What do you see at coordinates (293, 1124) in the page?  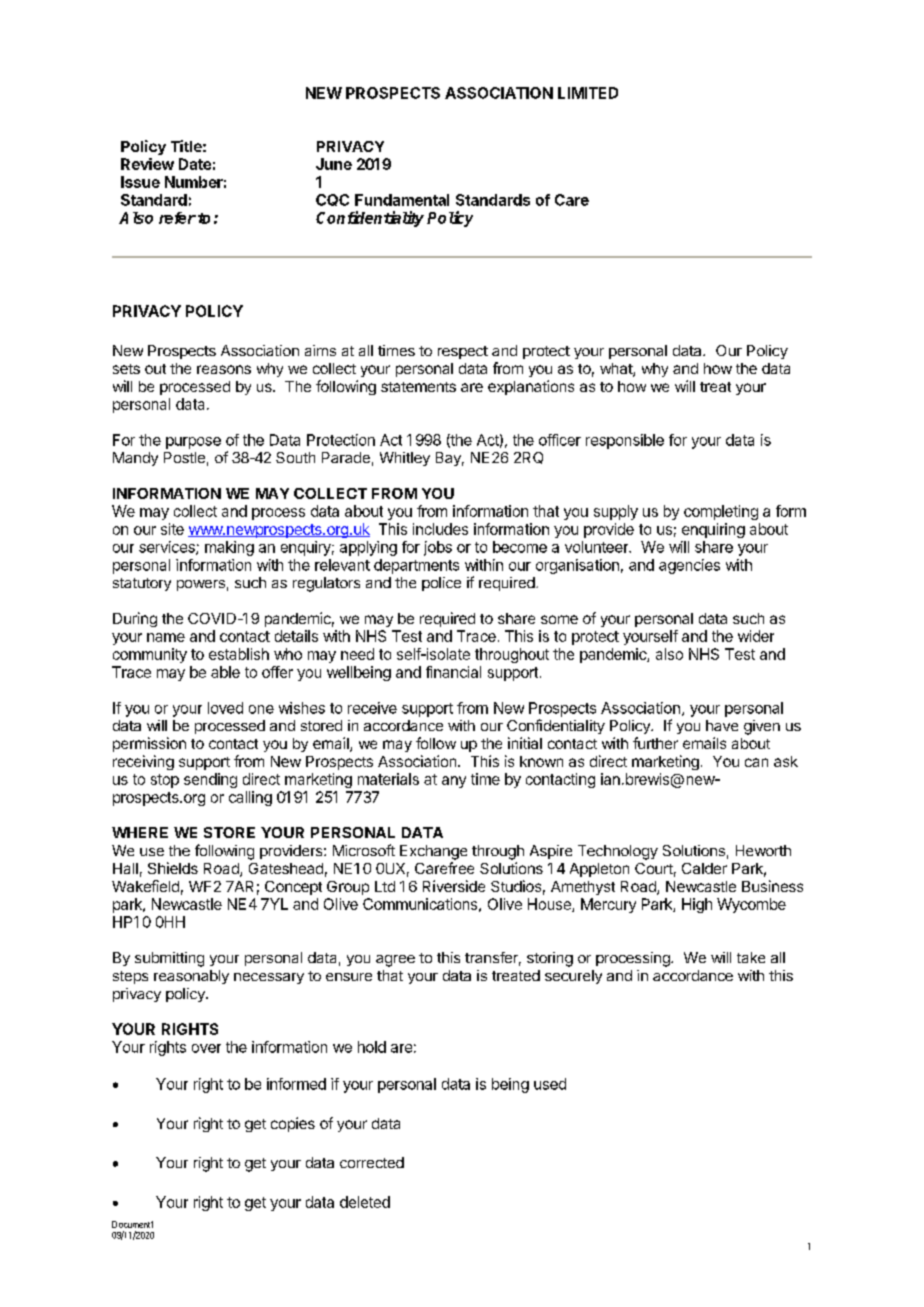 I see `copies` at bounding box center [293, 1124].
